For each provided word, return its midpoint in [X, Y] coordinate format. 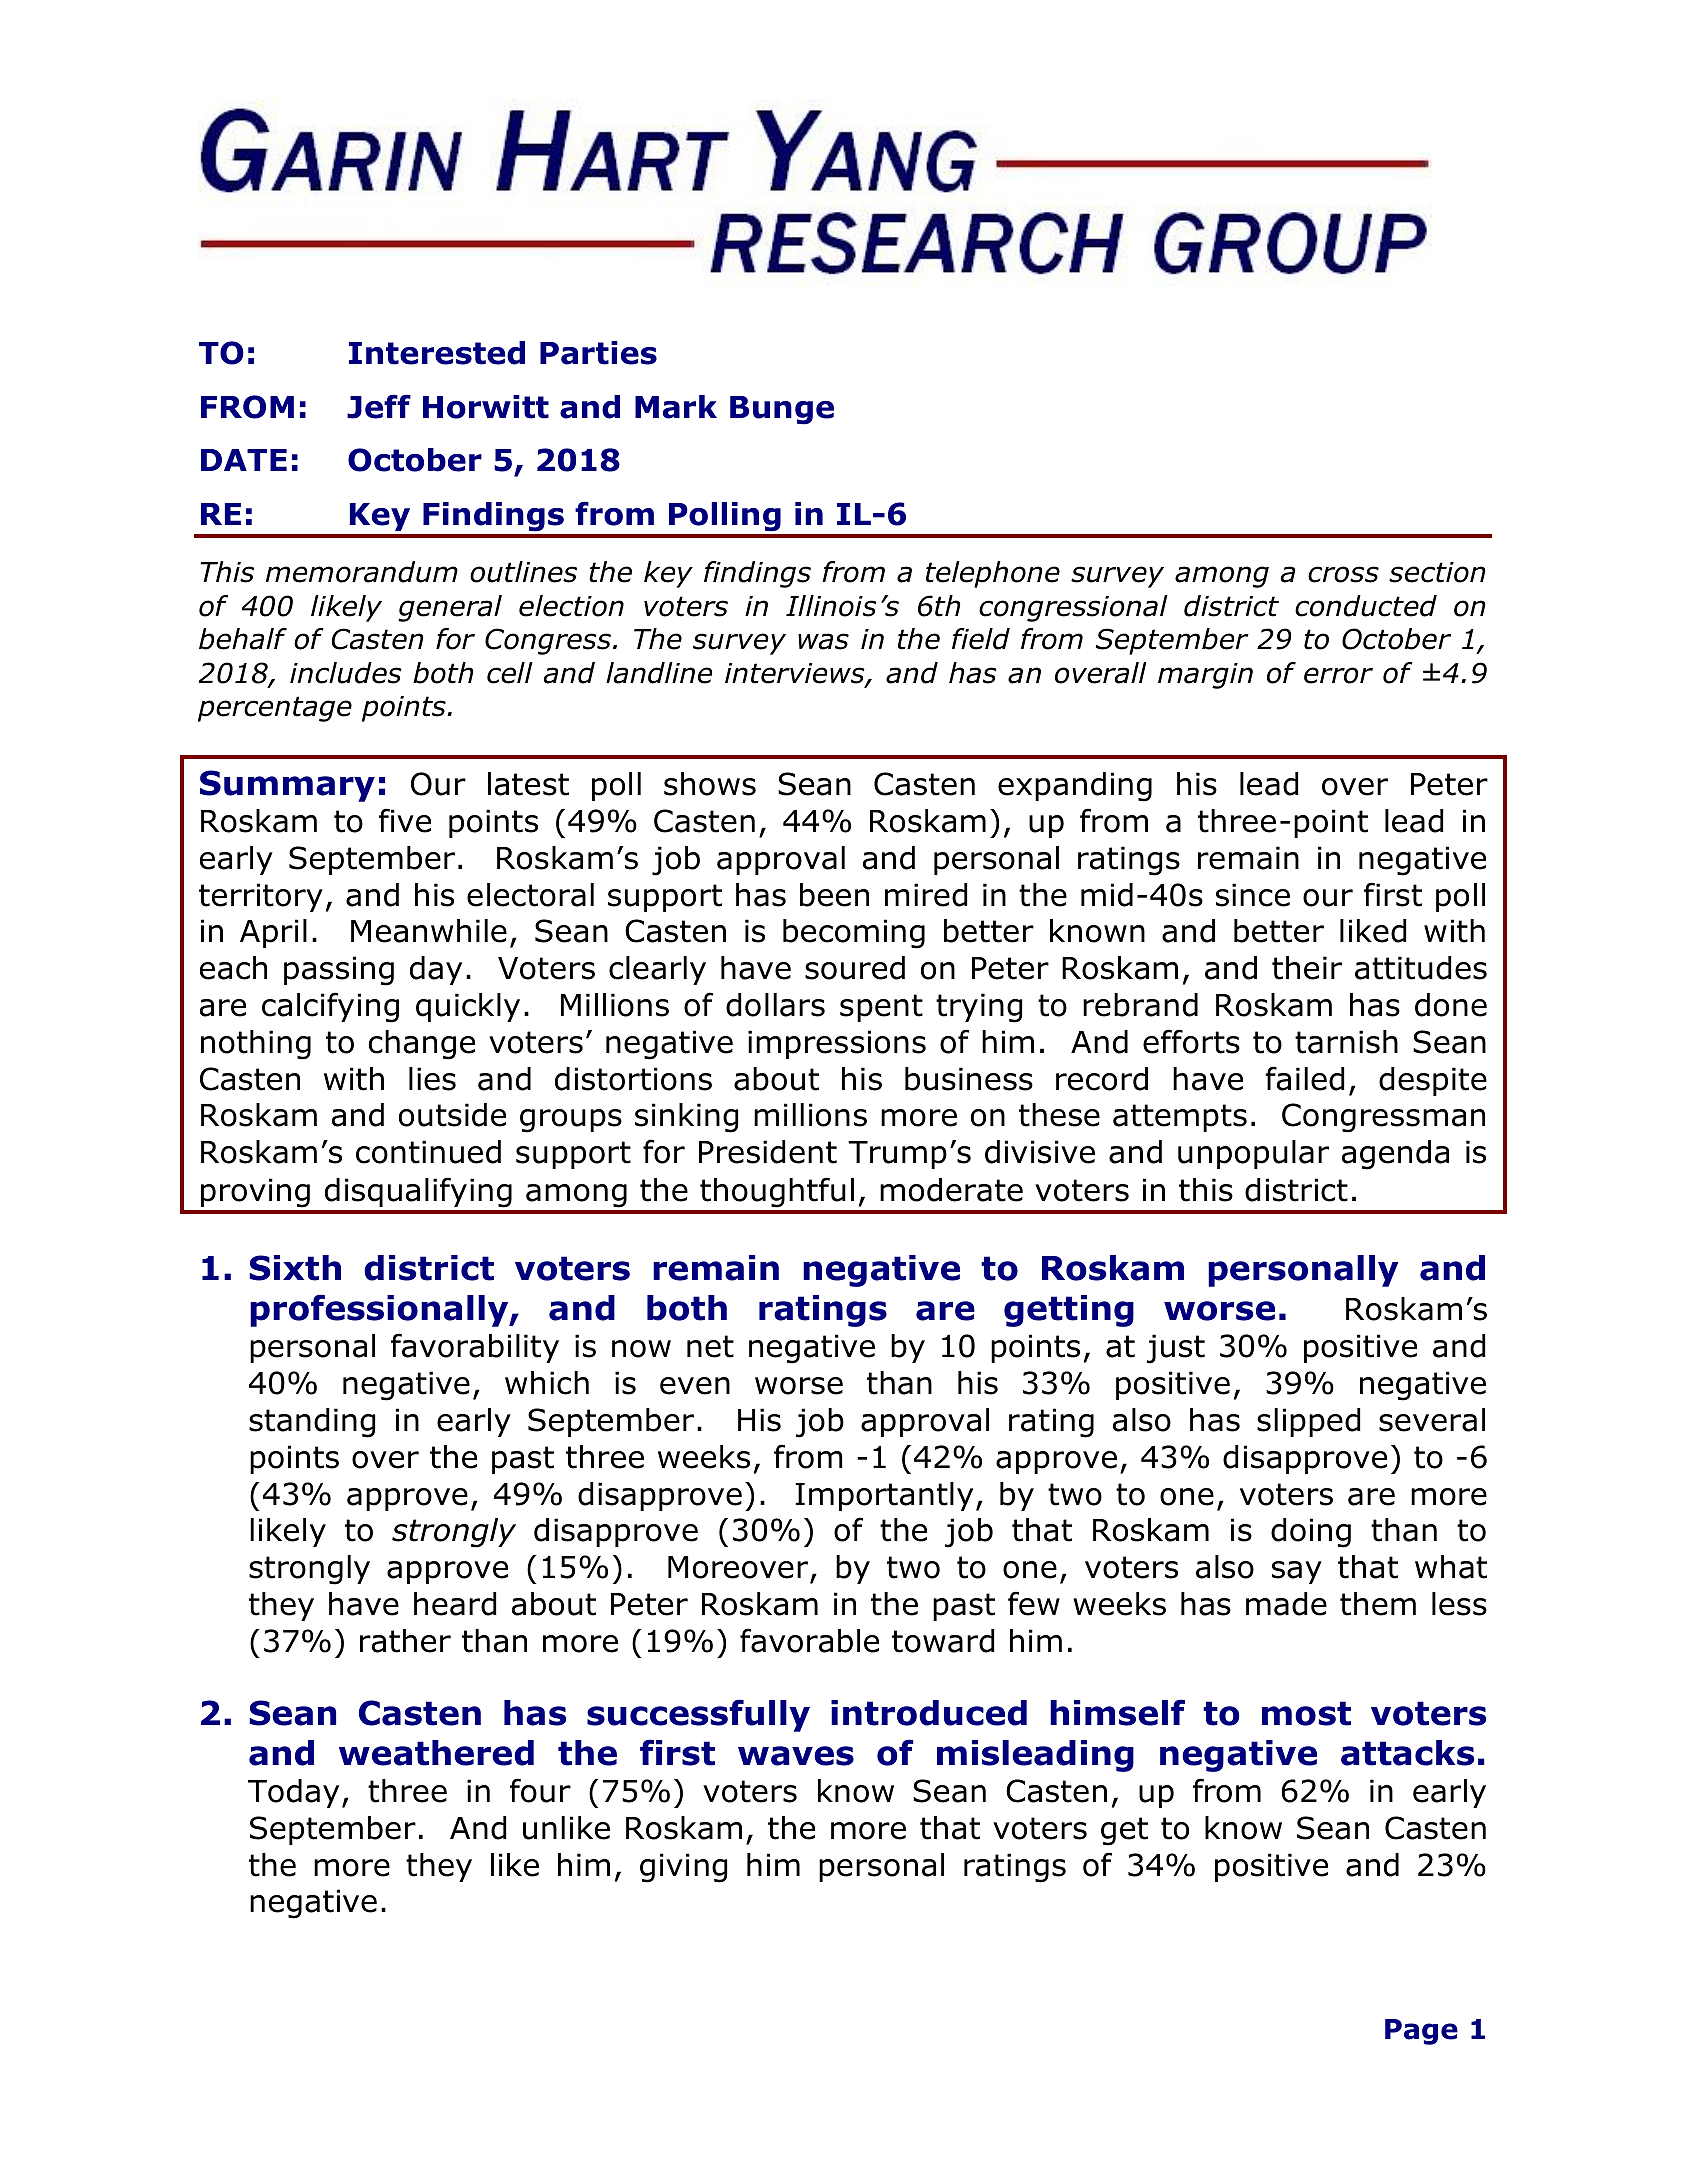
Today [293, 1793]
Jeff [379, 406]
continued [428, 1152]
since [1253, 895]
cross [1343, 574]
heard [455, 1604]
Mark [676, 407]
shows [710, 784]
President [768, 1152]
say [1297, 1572]
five [405, 820]
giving [684, 1868]
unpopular [1253, 1154]
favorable [809, 1640]
